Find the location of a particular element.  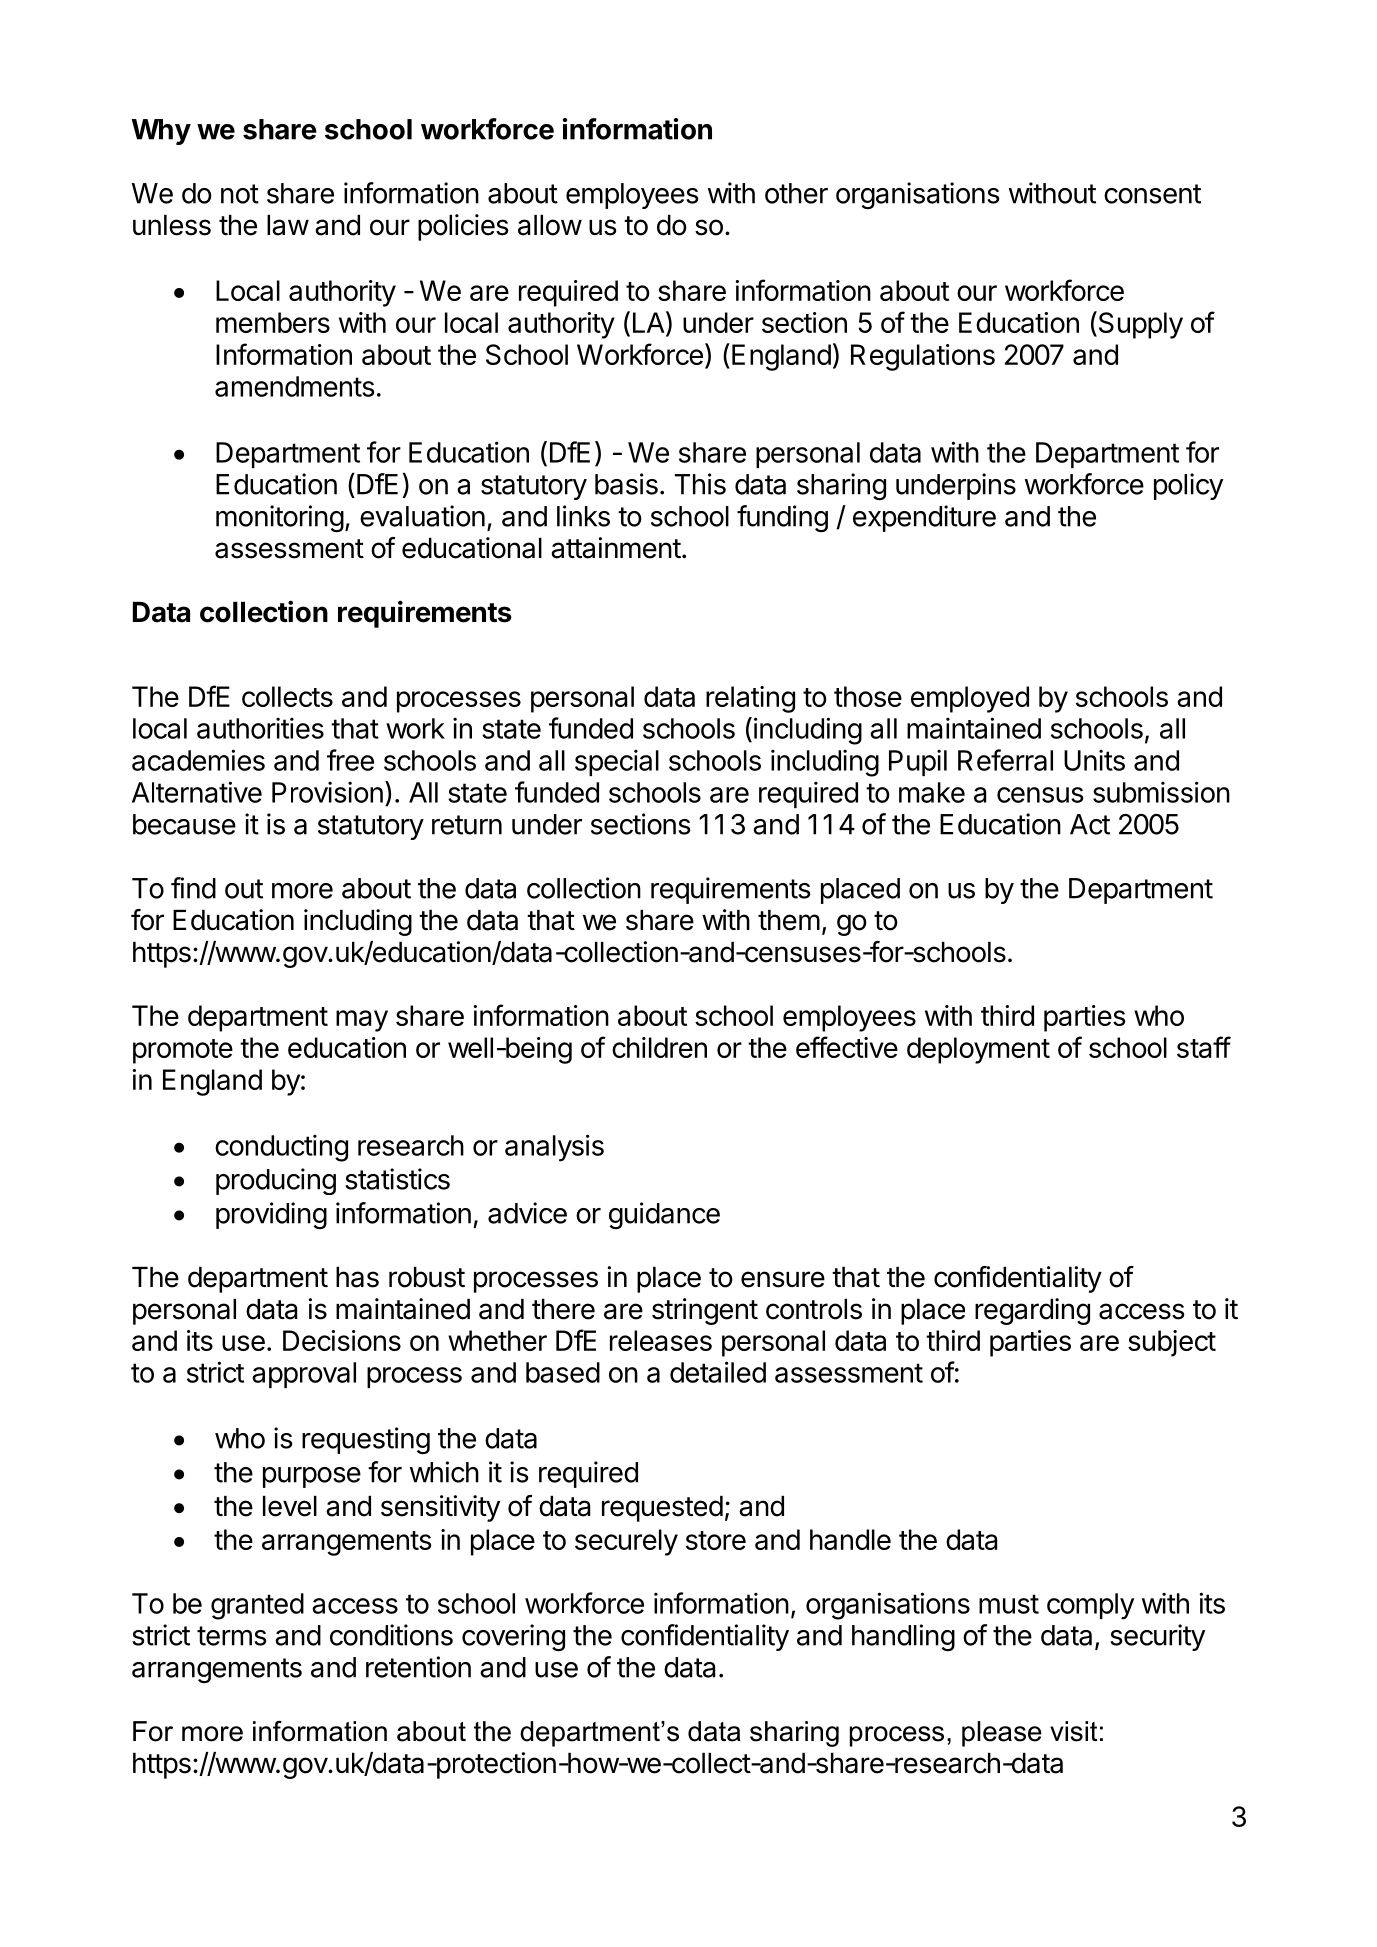

special is located at coordinates (617, 762).
